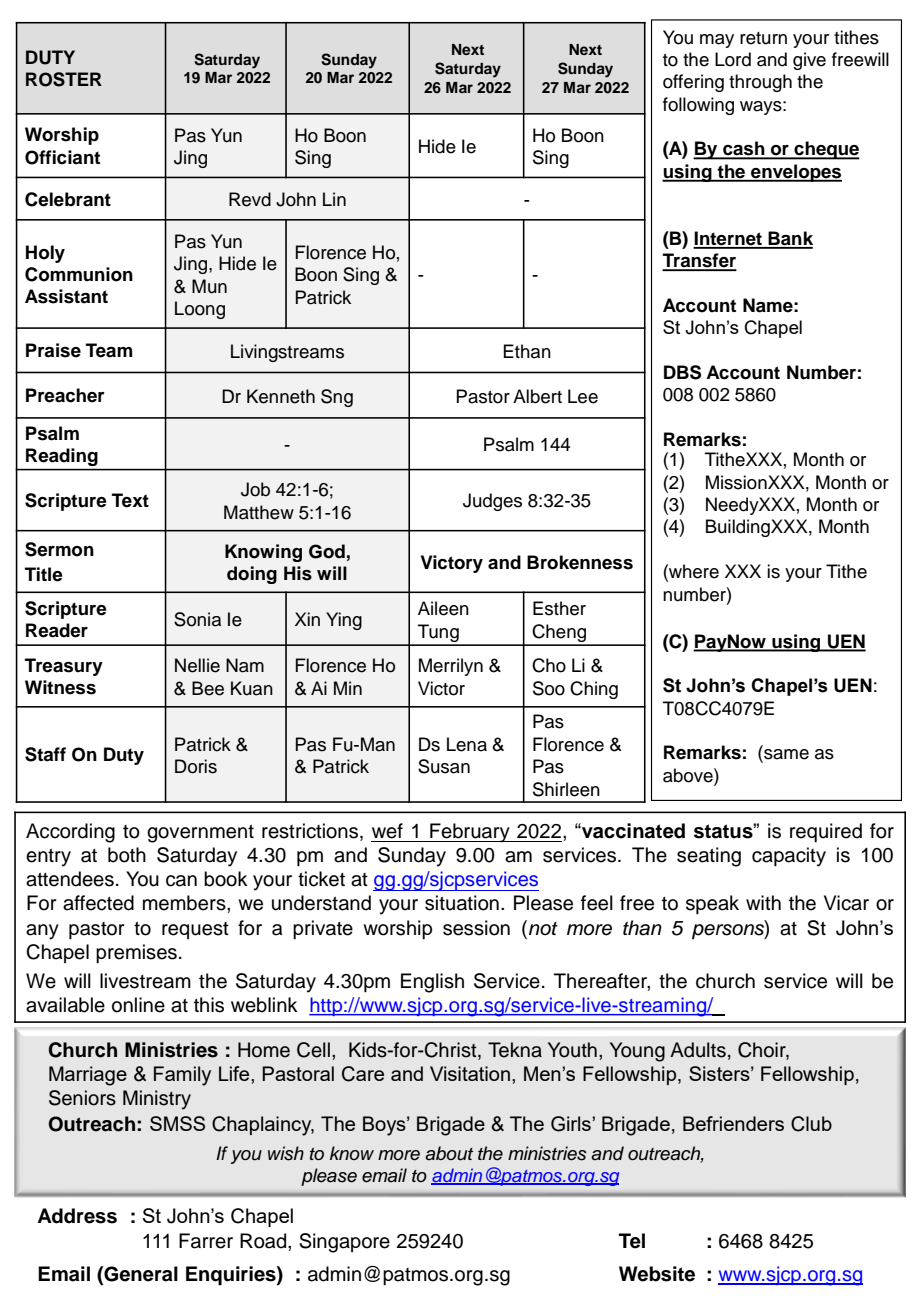  I want to click on DBS, so click(682, 372).
